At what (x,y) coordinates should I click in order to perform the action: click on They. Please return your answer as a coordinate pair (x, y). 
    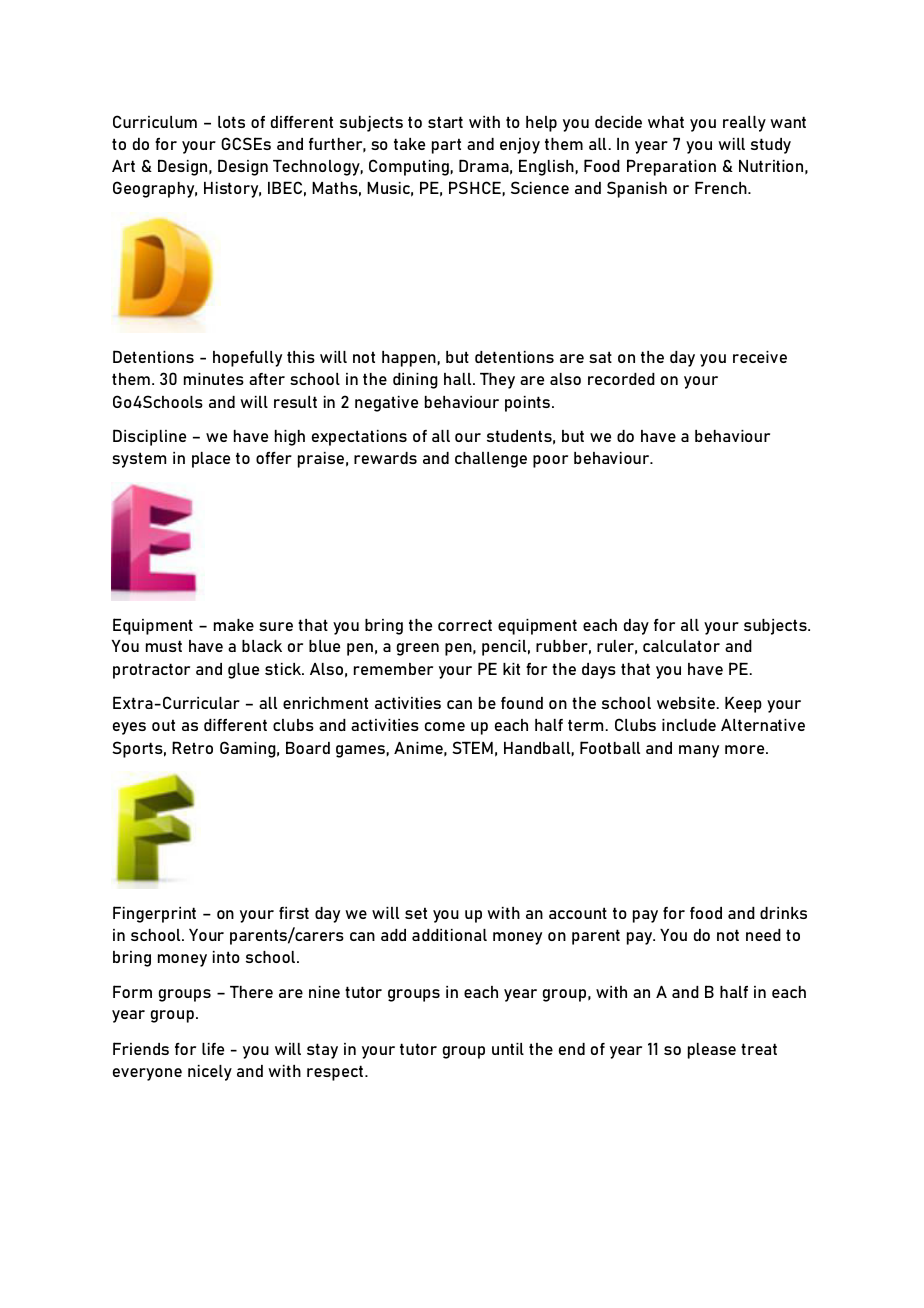
    Looking at the image, I should click on (497, 381).
